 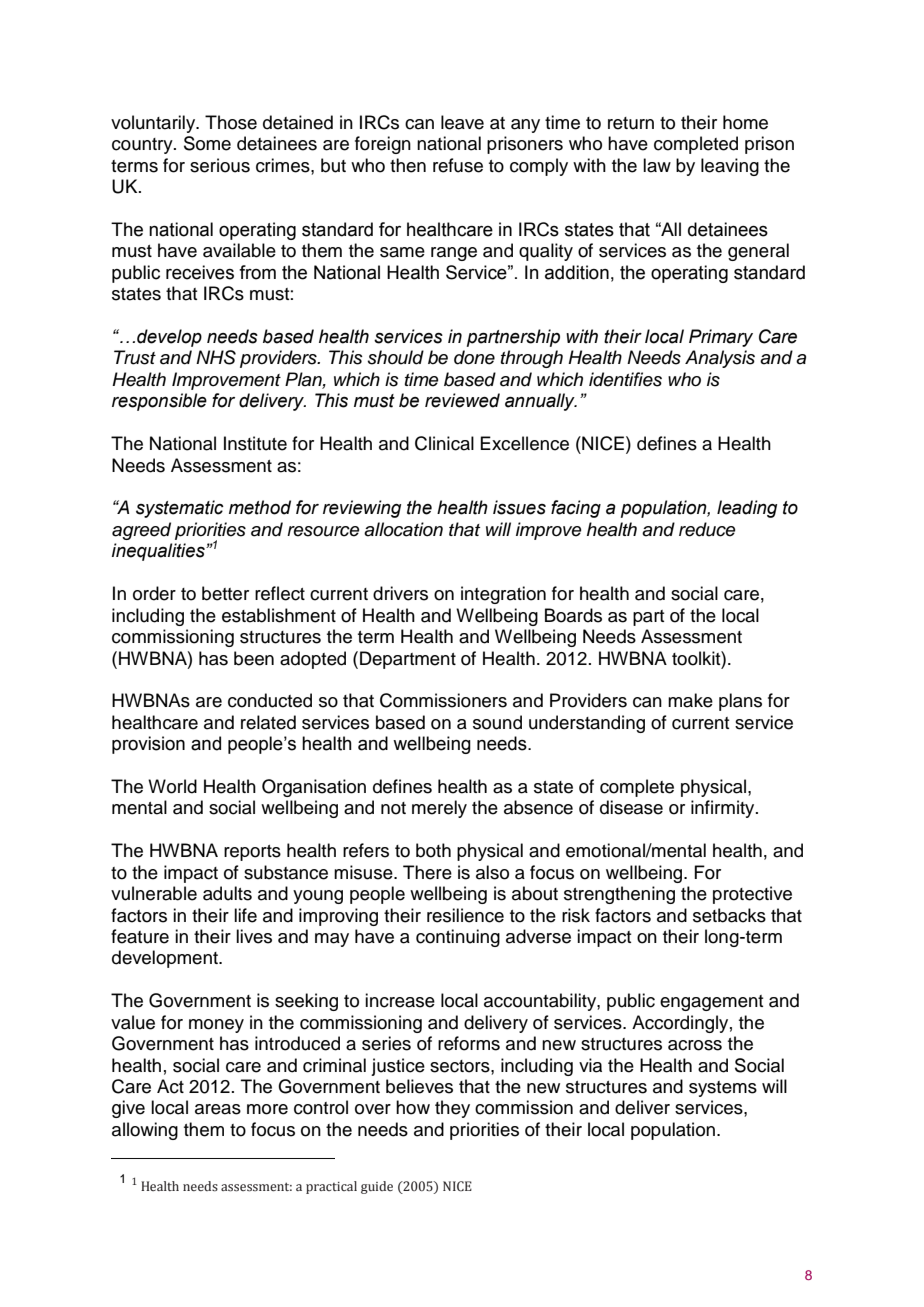 I want to click on better, so click(x=225, y=593).
